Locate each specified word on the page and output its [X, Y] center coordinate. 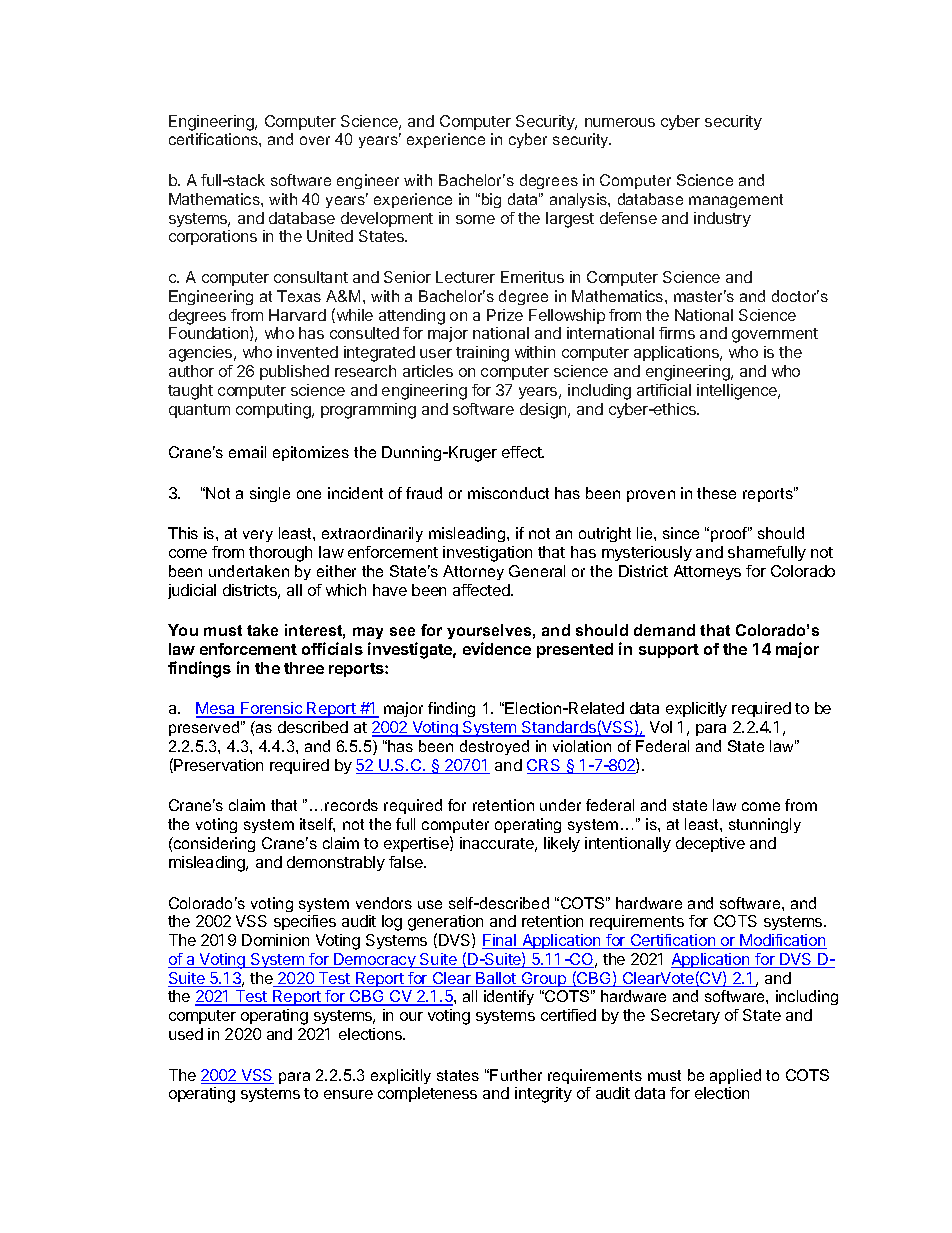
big [491, 200]
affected [482, 590]
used [186, 1034]
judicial [192, 591]
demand [664, 630]
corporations [213, 237]
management [736, 201]
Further [516, 1075]
